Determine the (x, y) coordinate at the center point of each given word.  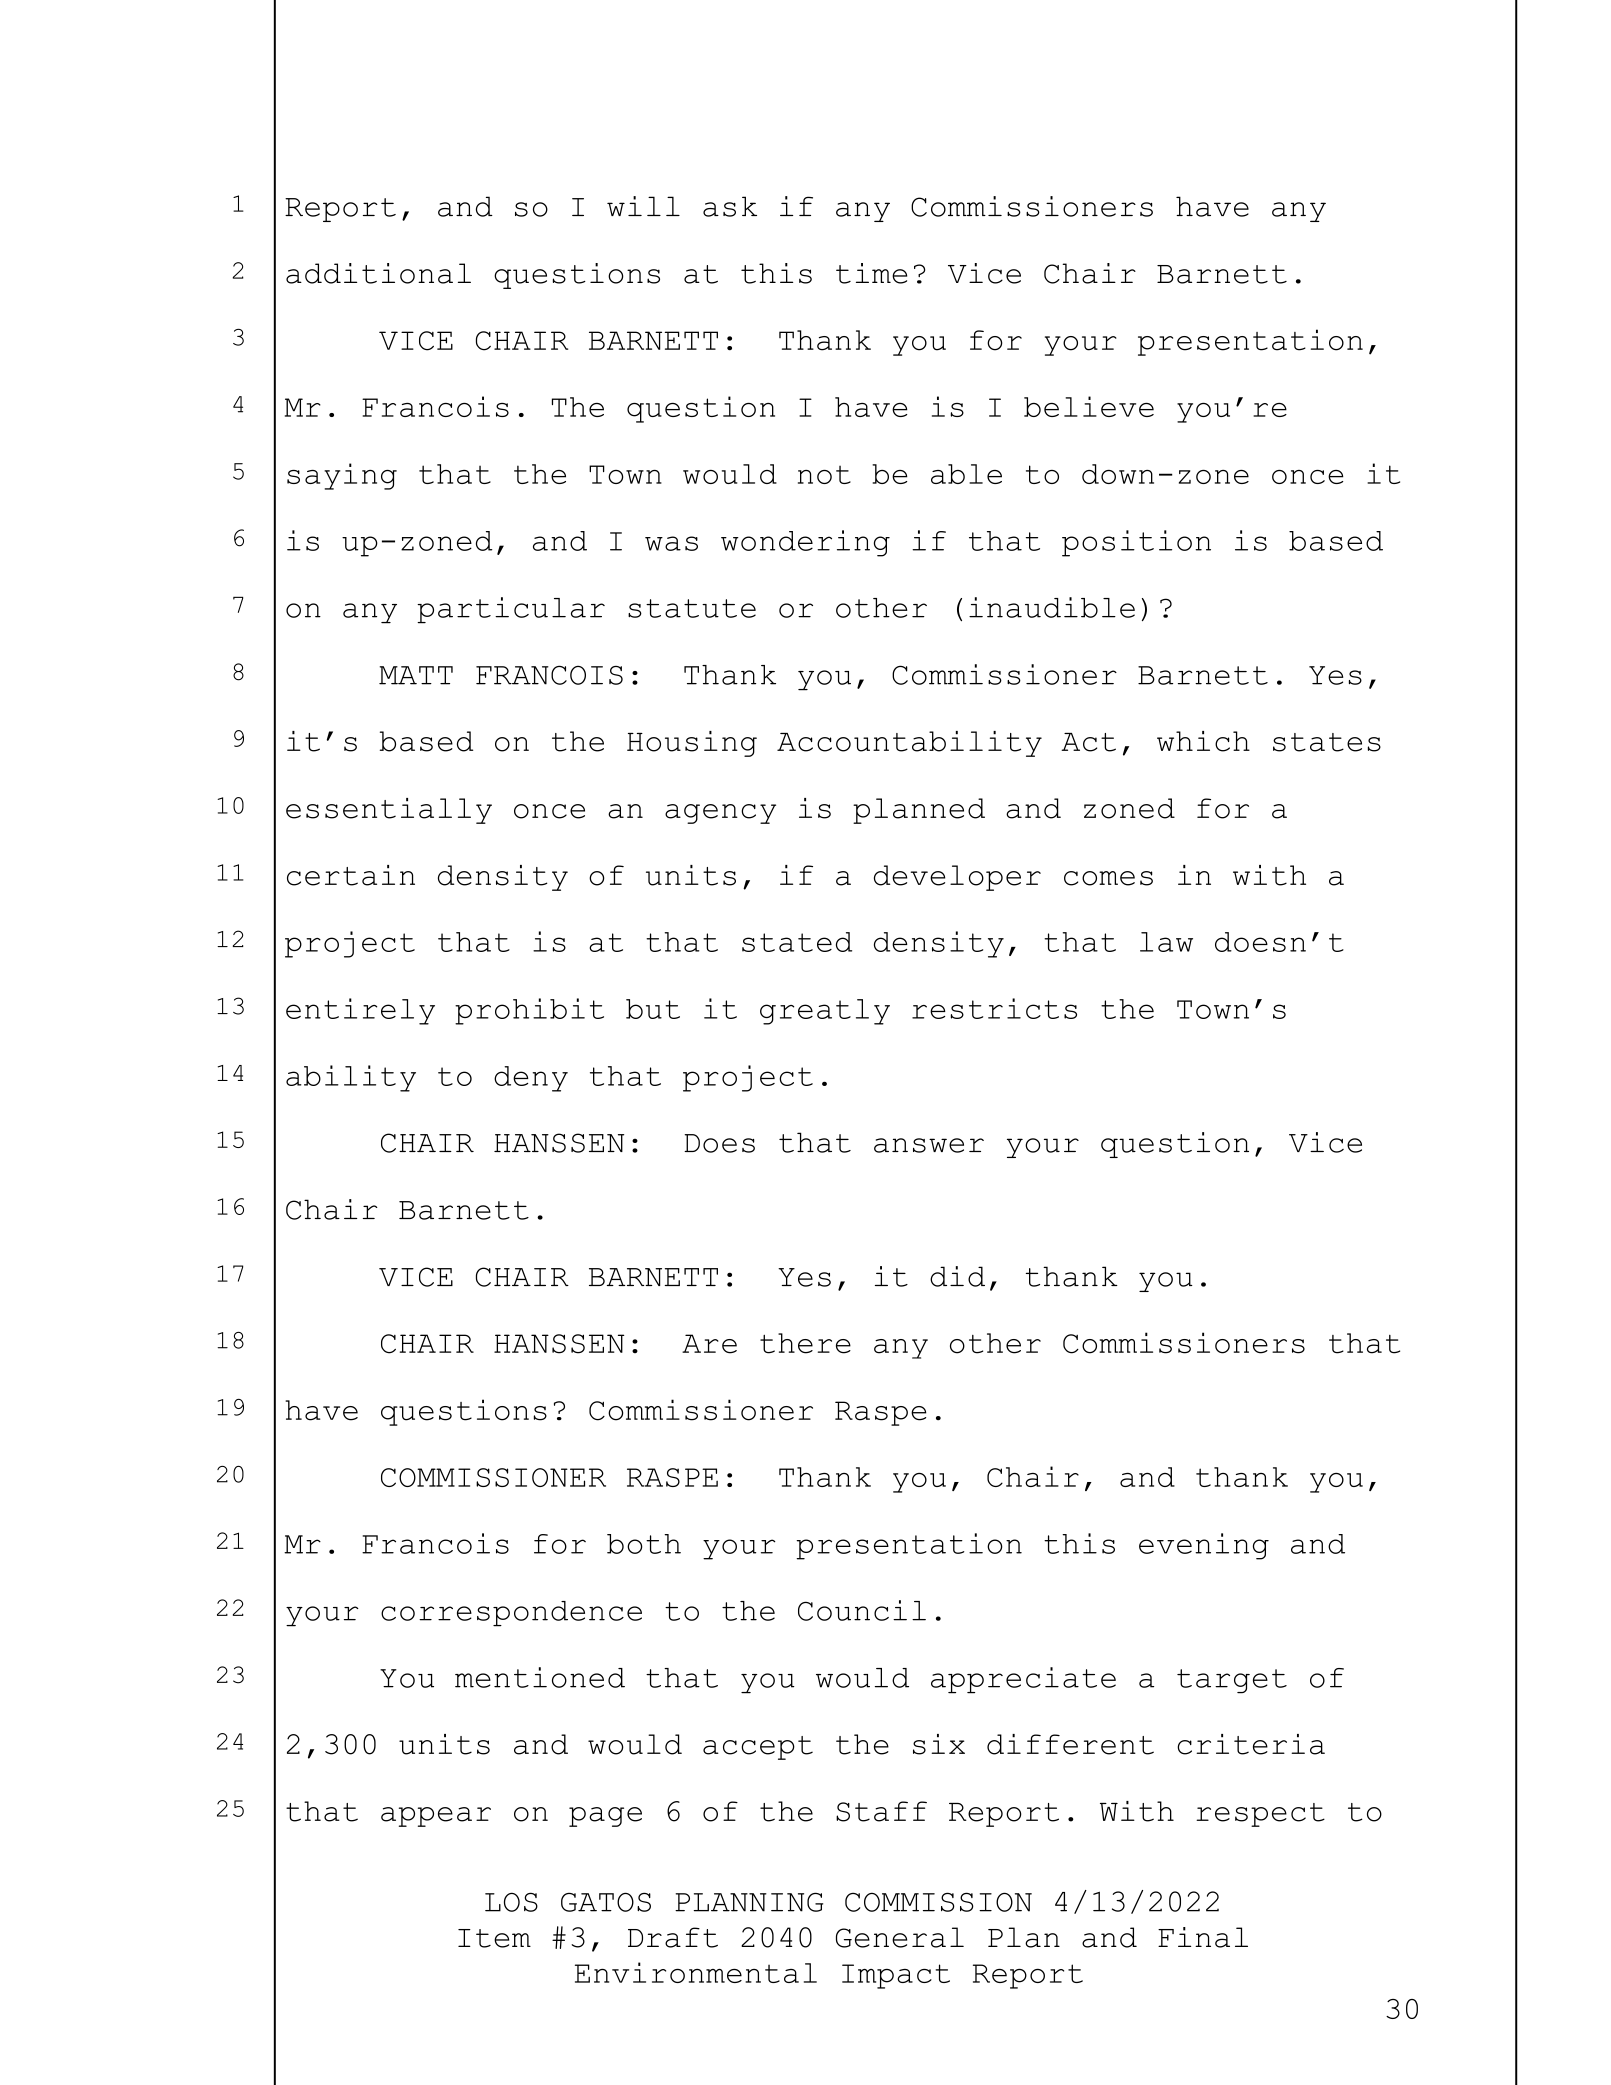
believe (1089, 406)
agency (720, 814)
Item (494, 1938)
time (871, 273)
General (900, 1937)
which (1203, 741)
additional (378, 273)
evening (1204, 1546)
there (805, 1343)
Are (709, 1344)
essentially (389, 811)
